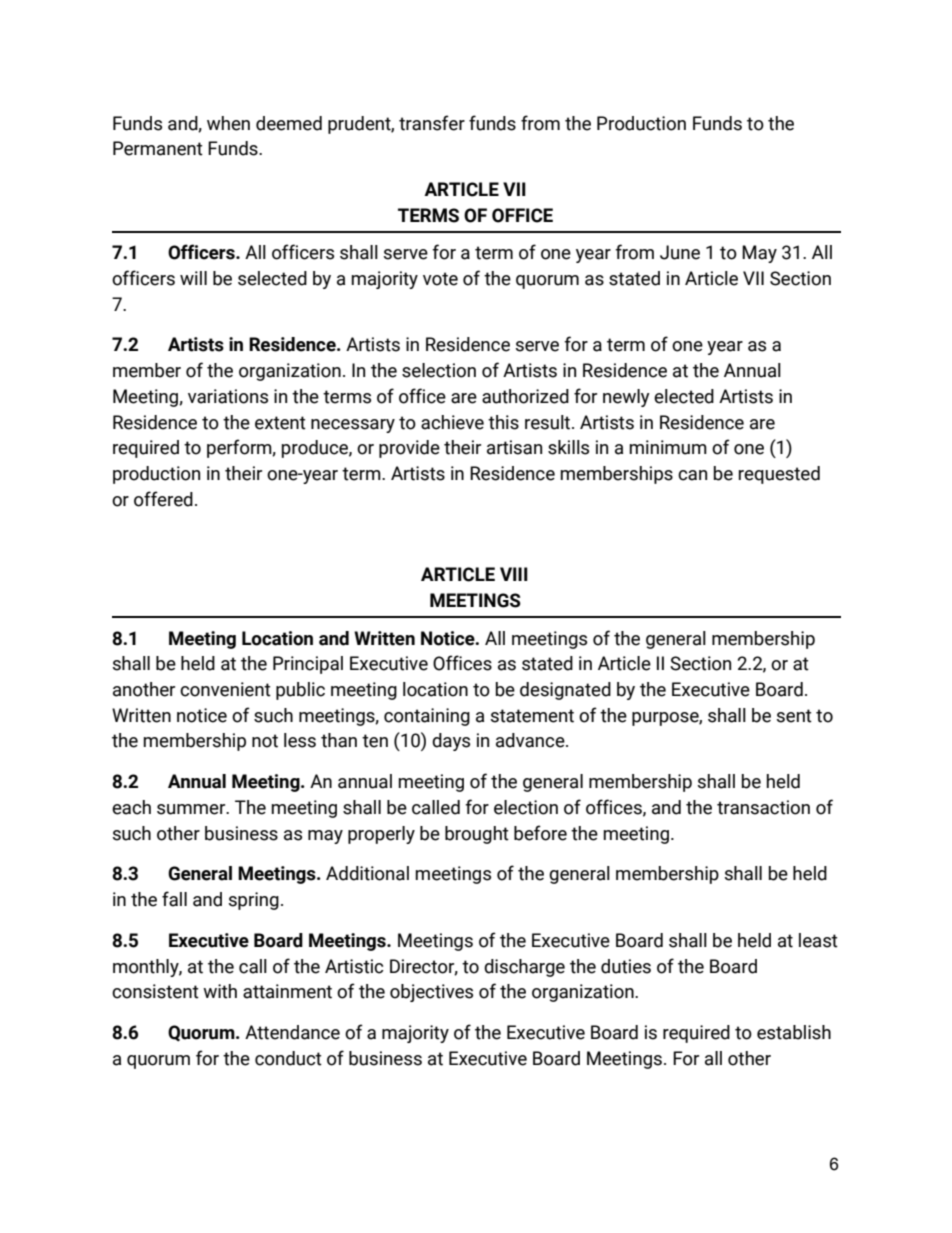  What do you see at coordinates (477, 835) in the screenshot?
I see `brought` at bounding box center [477, 835].
